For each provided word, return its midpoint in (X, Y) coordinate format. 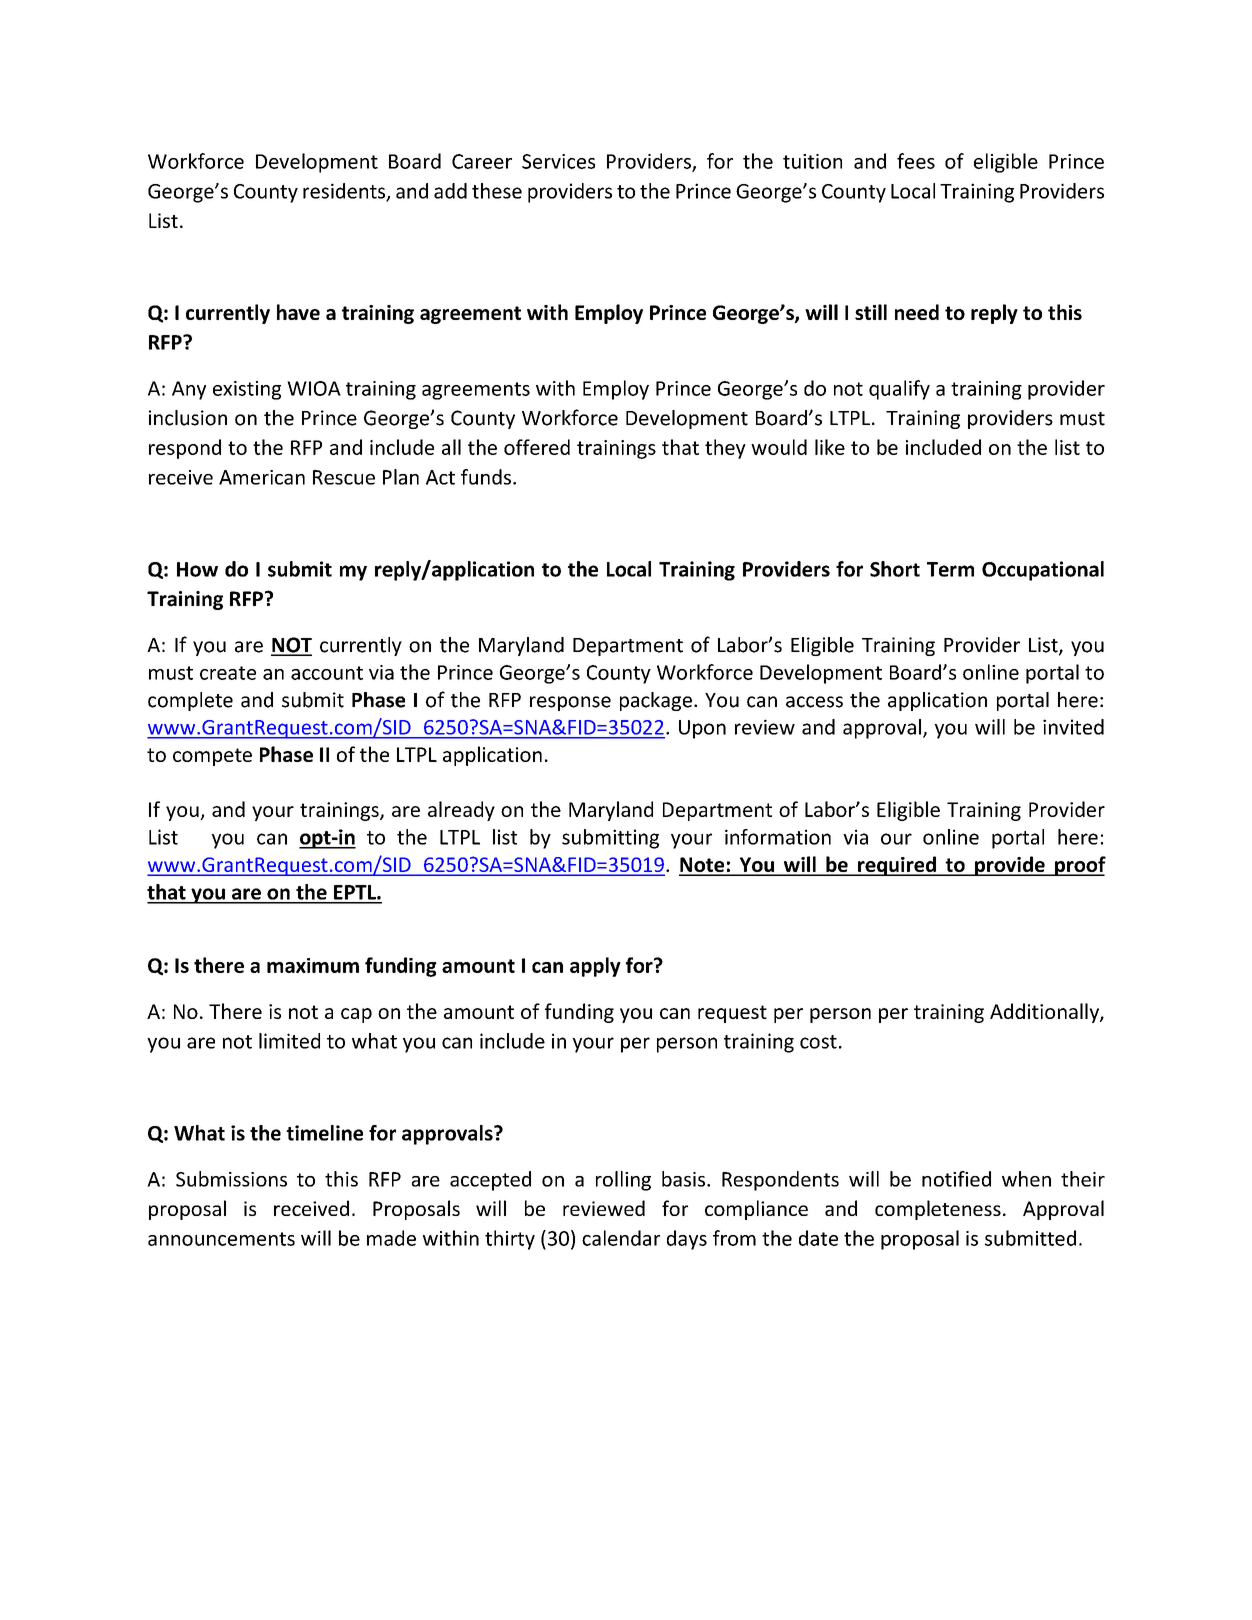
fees (916, 161)
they (725, 449)
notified (956, 1179)
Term (950, 569)
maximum (313, 965)
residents (345, 192)
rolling (623, 1181)
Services (558, 161)
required (897, 866)
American (262, 477)
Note (703, 866)
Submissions (231, 1179)
